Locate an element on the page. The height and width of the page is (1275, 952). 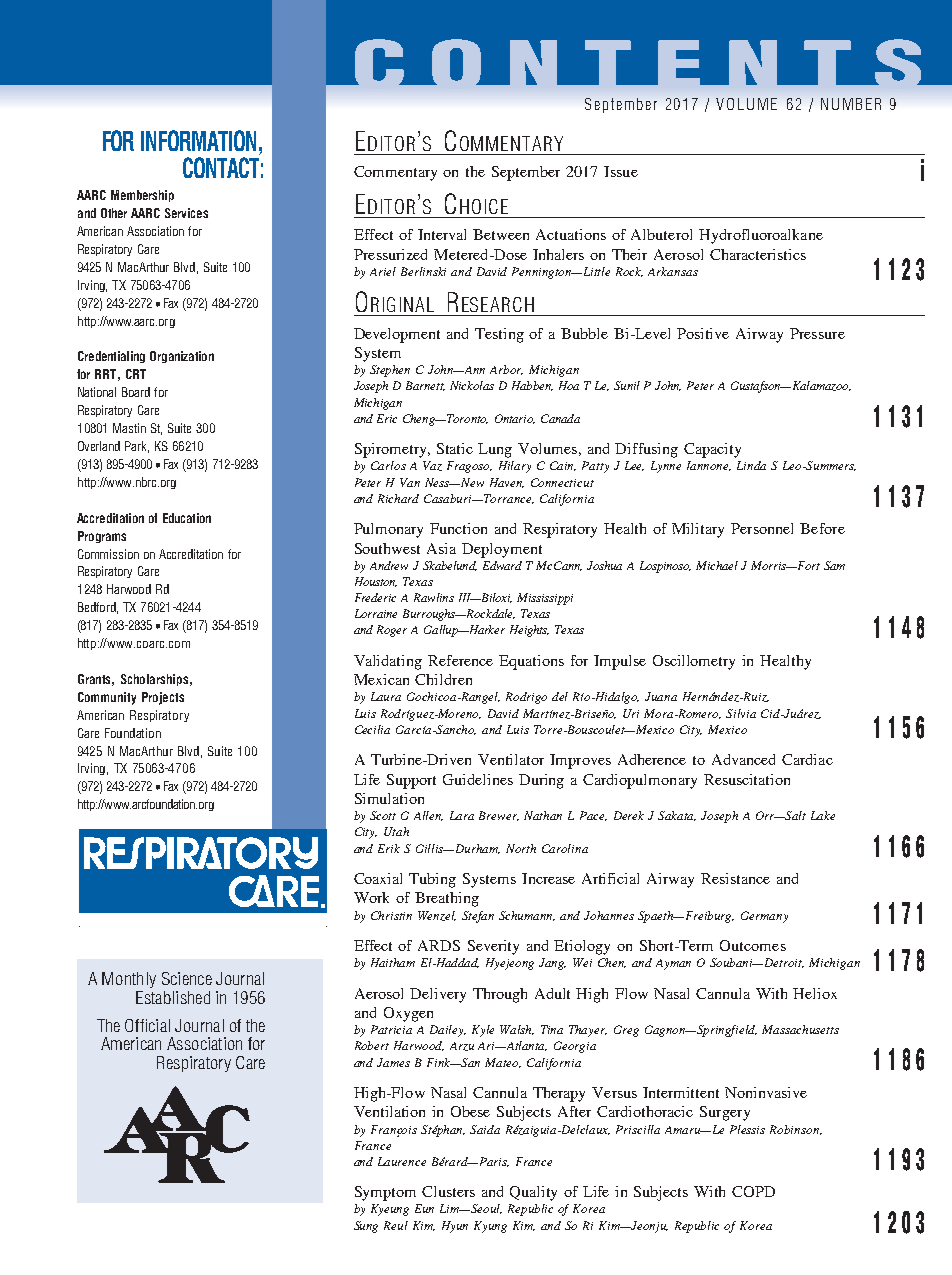
Clusters is located at coordinates (448, 1191).
